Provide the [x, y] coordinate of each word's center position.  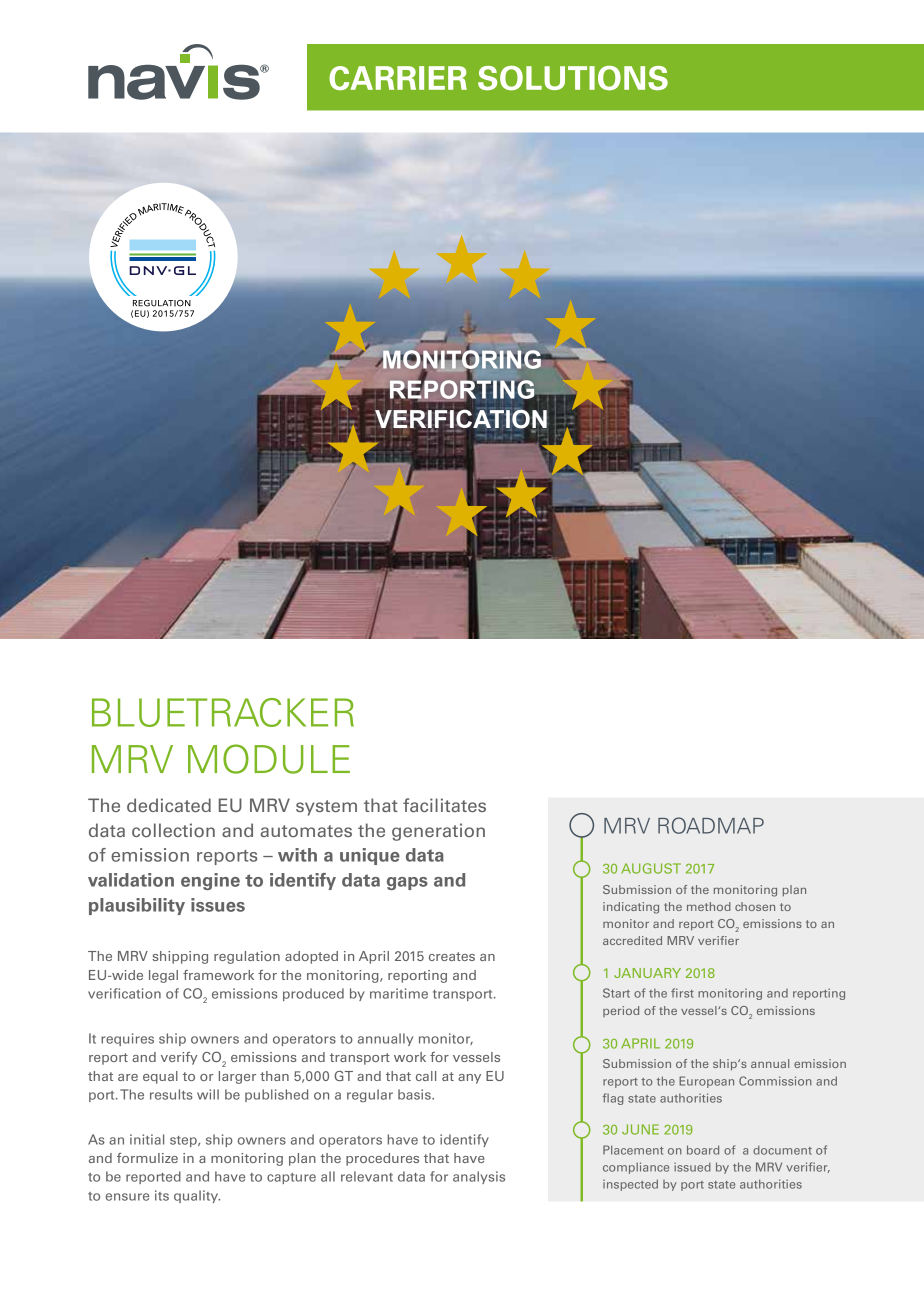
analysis [479, 1177]
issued [692, 1167]
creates [452, 956]
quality [197, 1196]
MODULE [269, 759]
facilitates [444, 805]
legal [163, 976]
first [682, 993]
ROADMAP [711, 825]
